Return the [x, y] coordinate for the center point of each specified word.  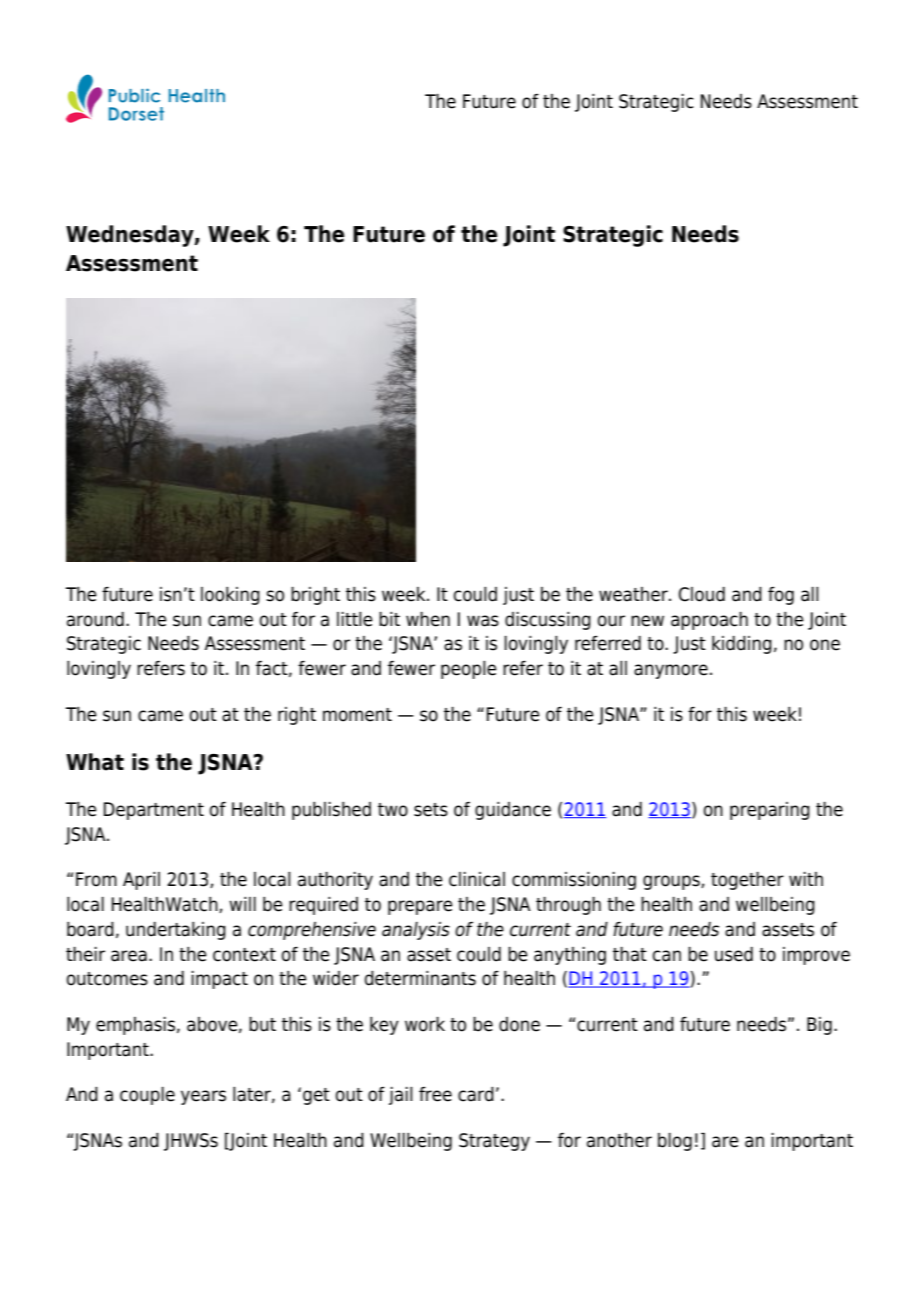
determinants [420, 978]
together [747, 881]
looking [230, 596]
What [95, 762]
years [203, 1097]
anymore [671, 671]
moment [357, 715]
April [141, 881]
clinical [477, 879]
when [428, 619]
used [734, 954]
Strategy [494, 1142]
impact [219, 980]
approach [709, 621]
